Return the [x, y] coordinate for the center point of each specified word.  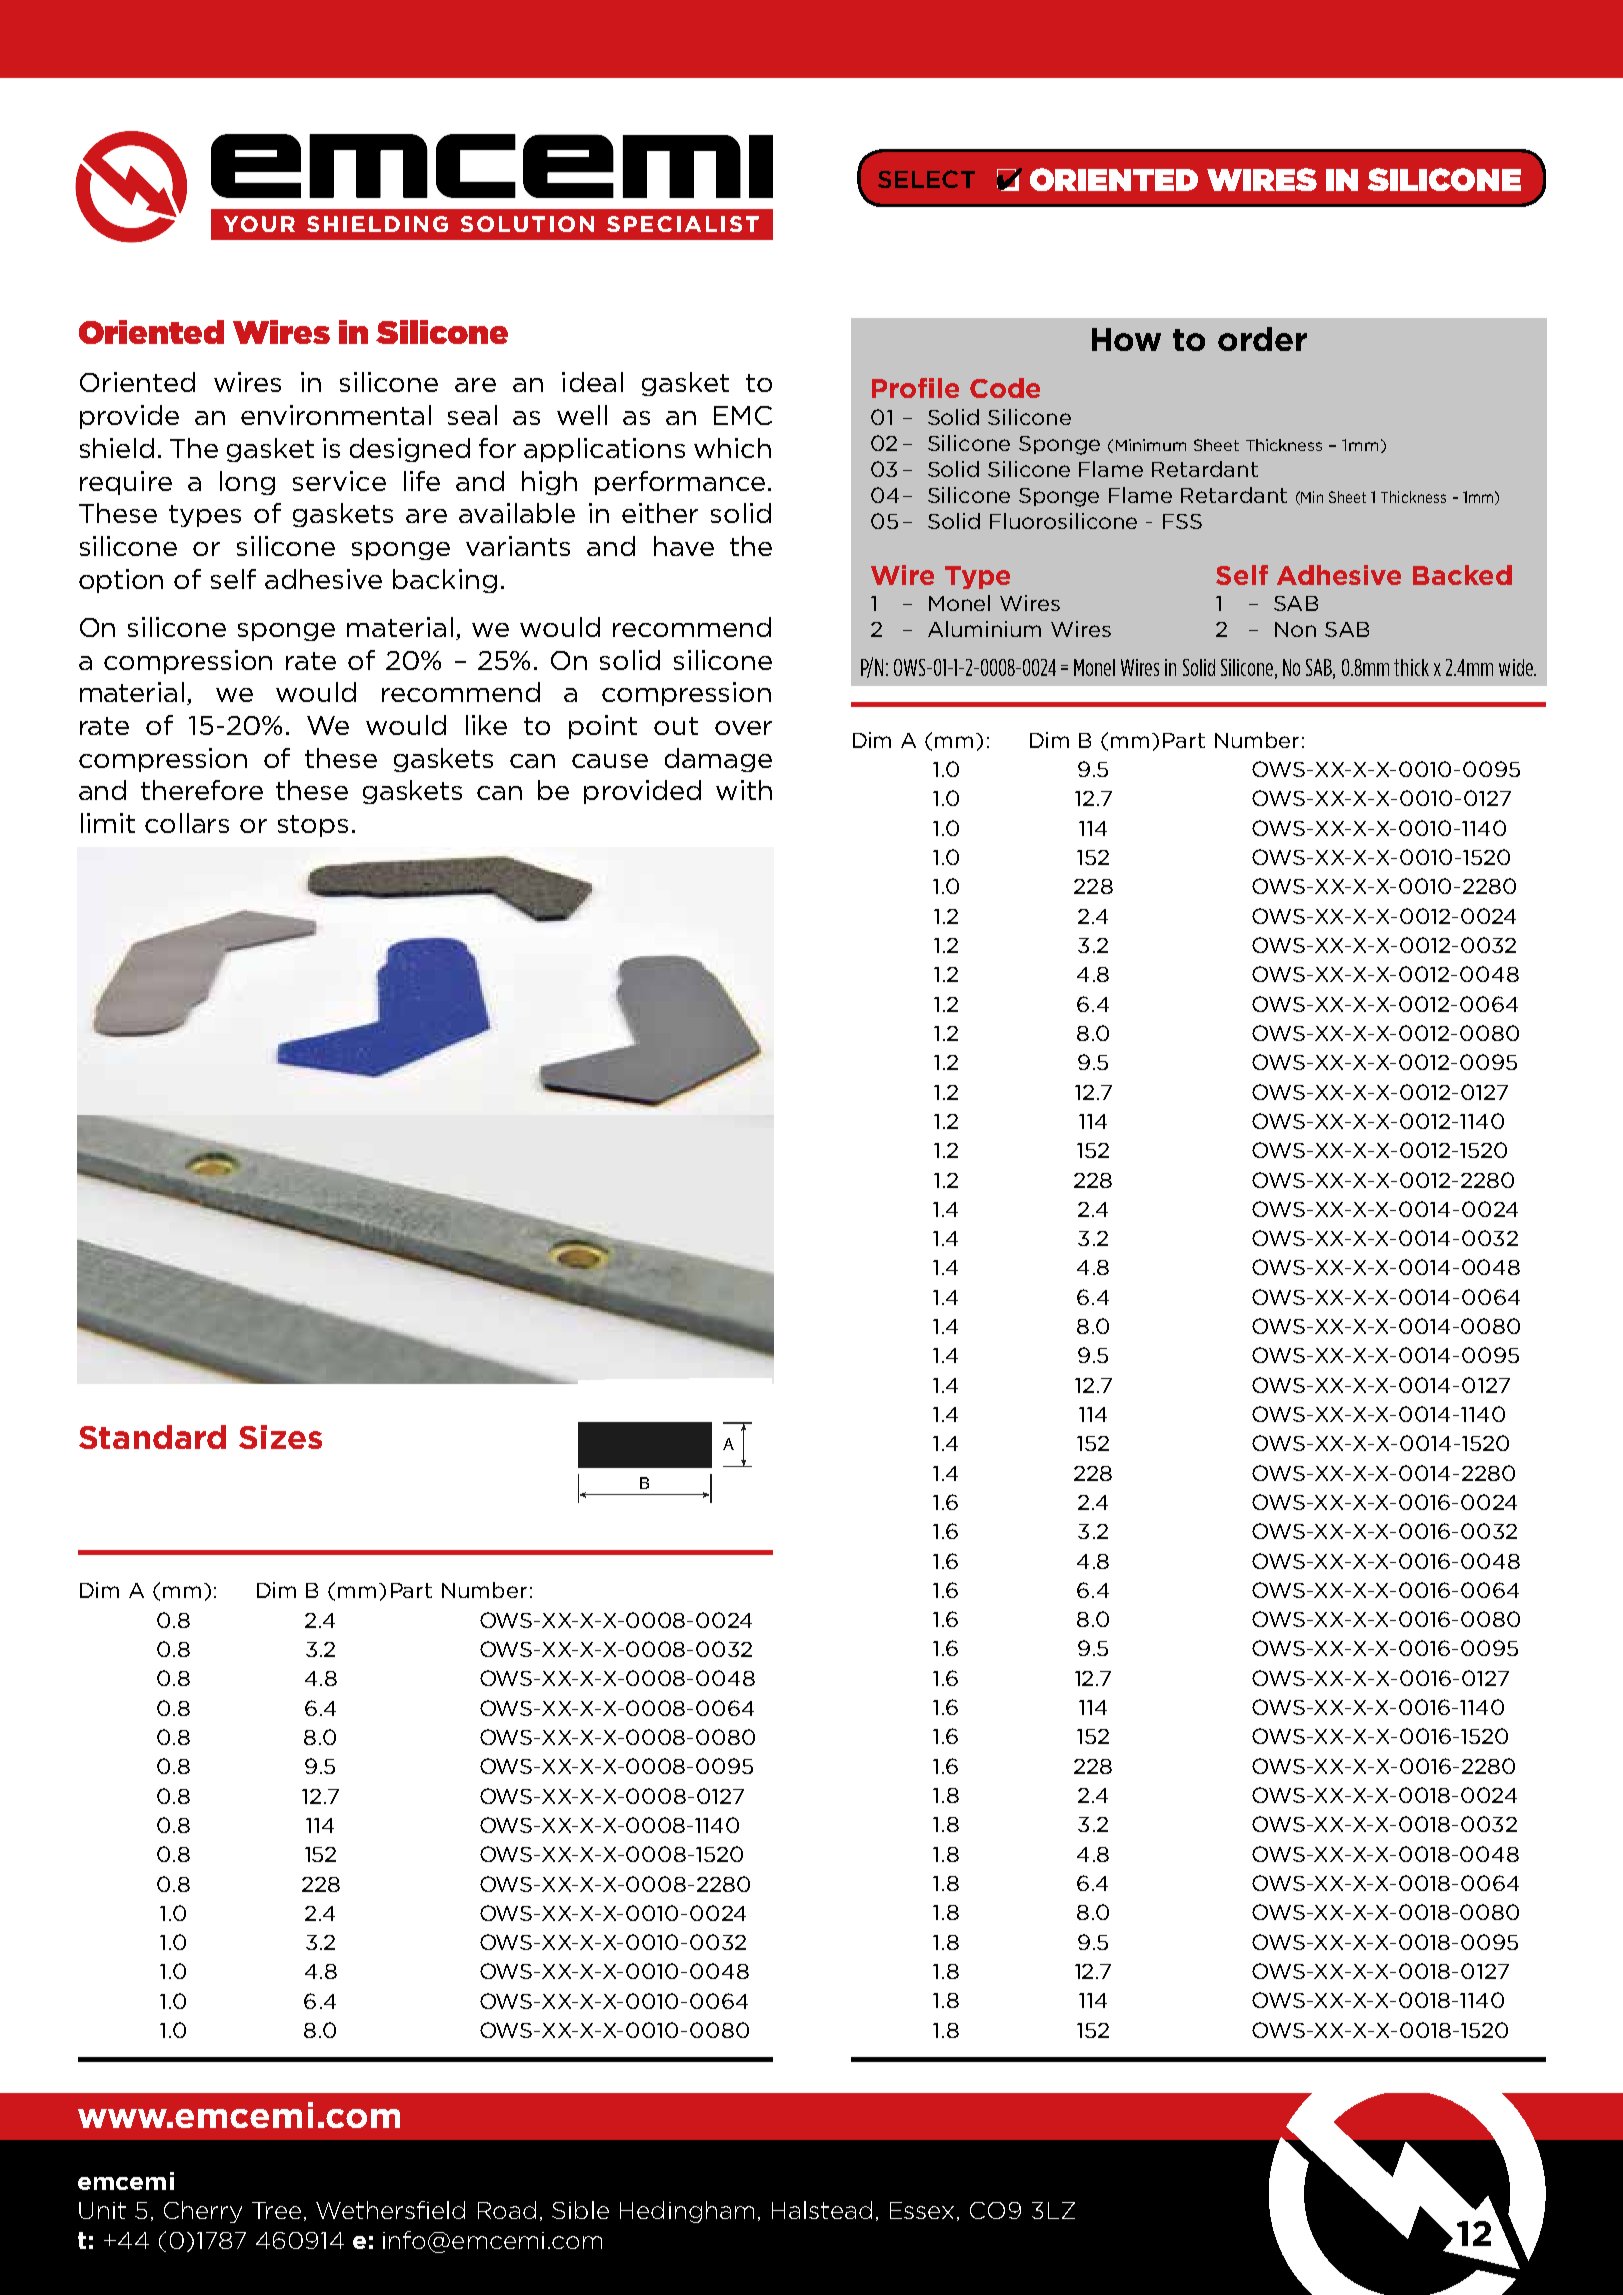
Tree [276, 2210]
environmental [336, 415]
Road [507, 2210]
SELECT [926, 179]
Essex [922, 2210]
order [1262, 339]
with [744, 790]
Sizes [280, 1437]
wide [1517, 667]
